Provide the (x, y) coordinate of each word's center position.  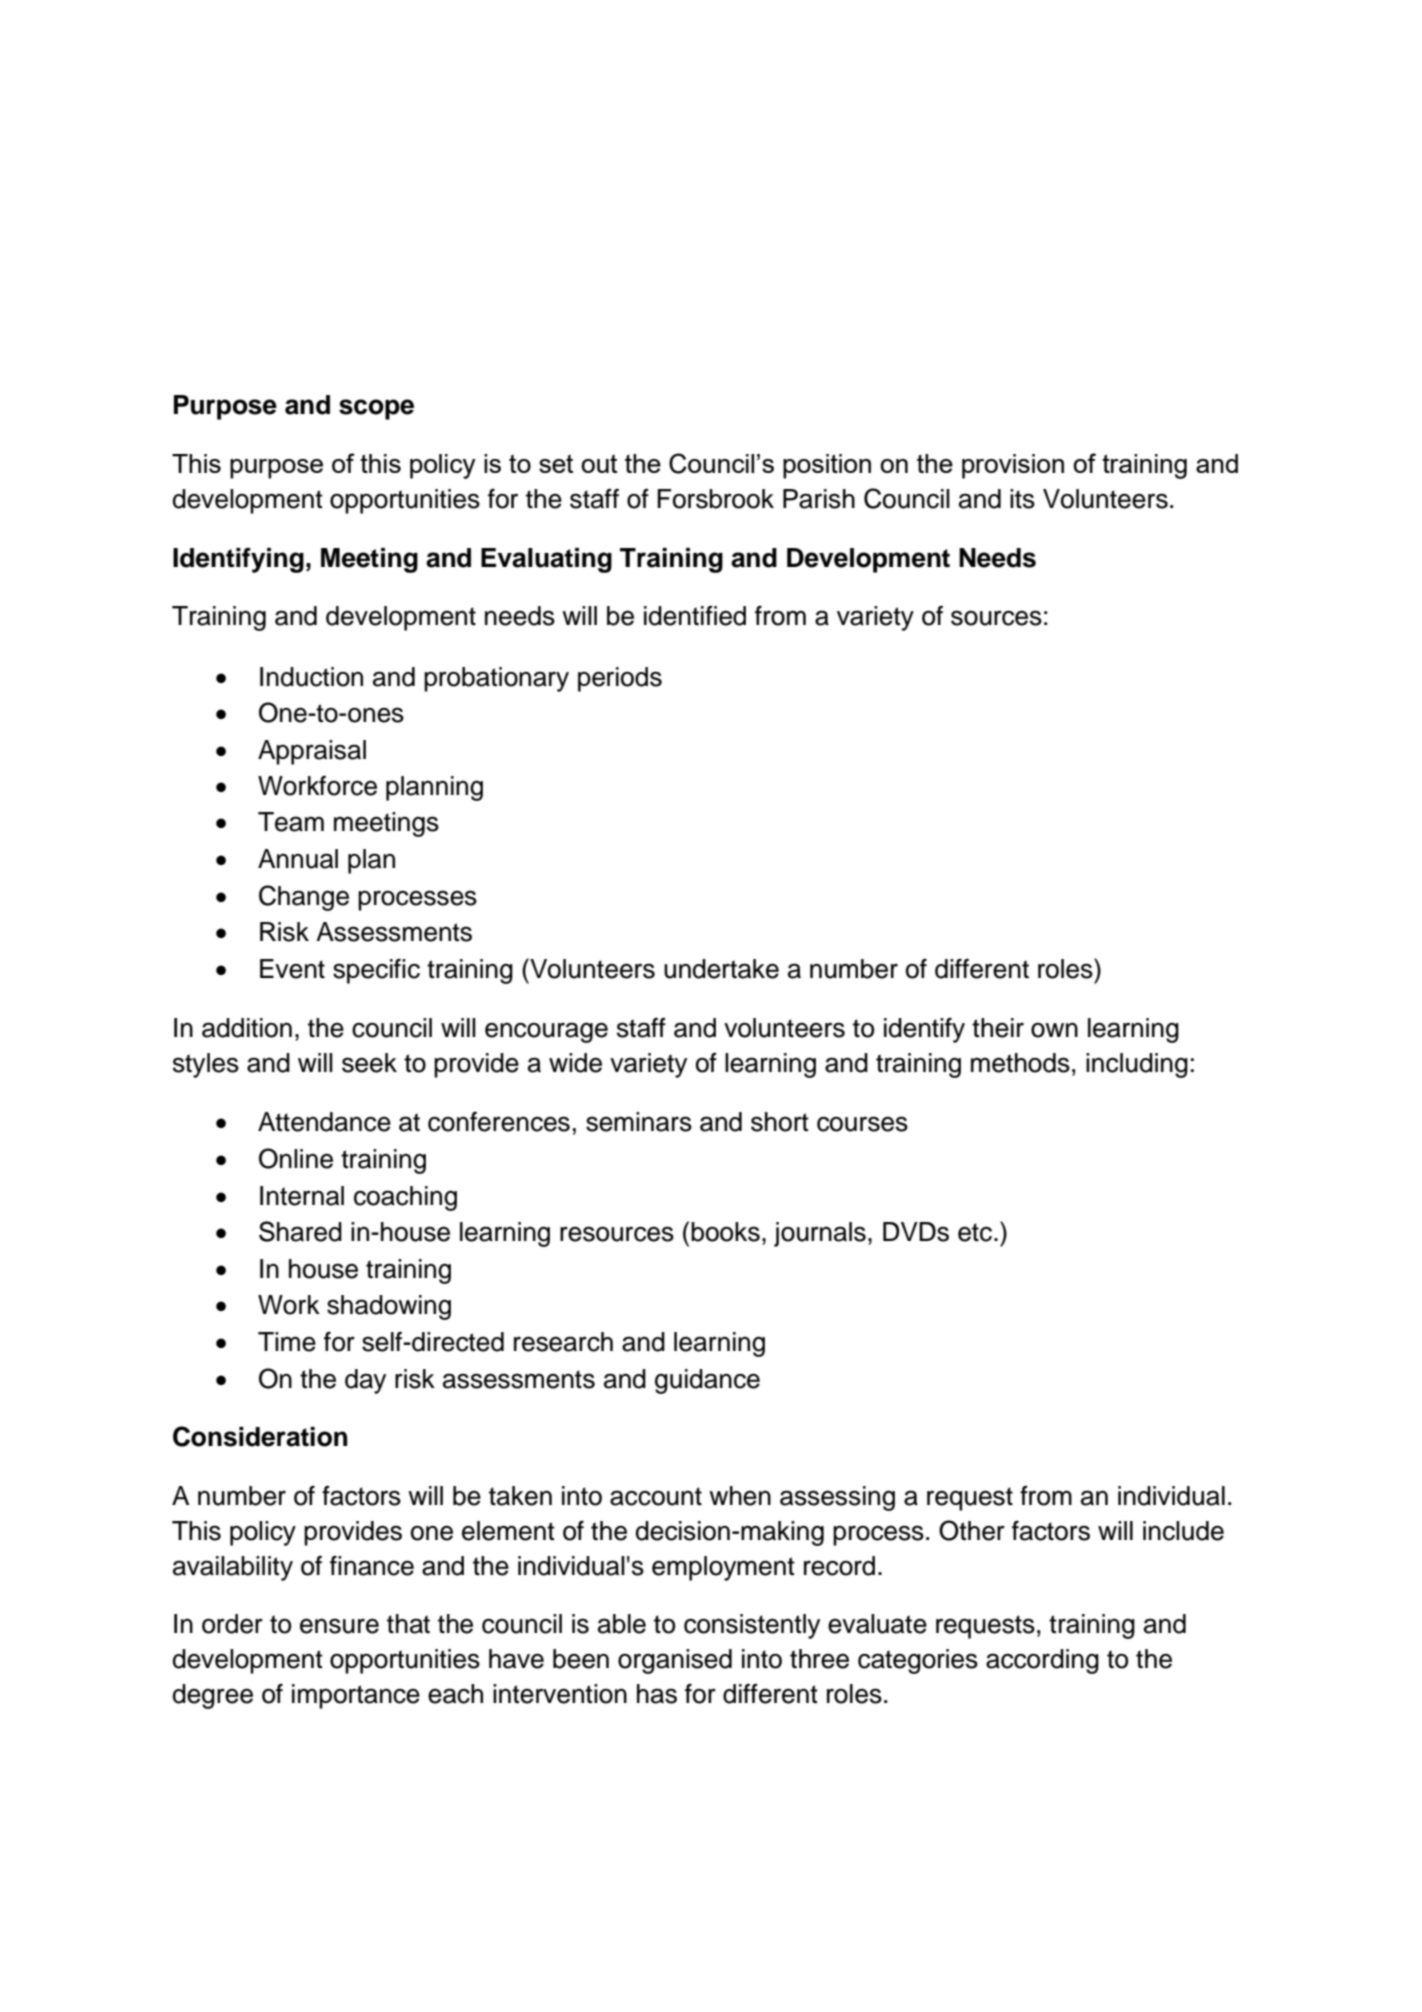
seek (369, 1063)
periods (620, 679)
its (1022, 499)
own (1054, 1030)
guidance (707, 1381)
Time (287, 1342)
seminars (639, 1122)
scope (376, 409)
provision (1013, 466)
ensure (339, 1626)
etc (976, 1232)
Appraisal (312, 752)
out (599, 463)
